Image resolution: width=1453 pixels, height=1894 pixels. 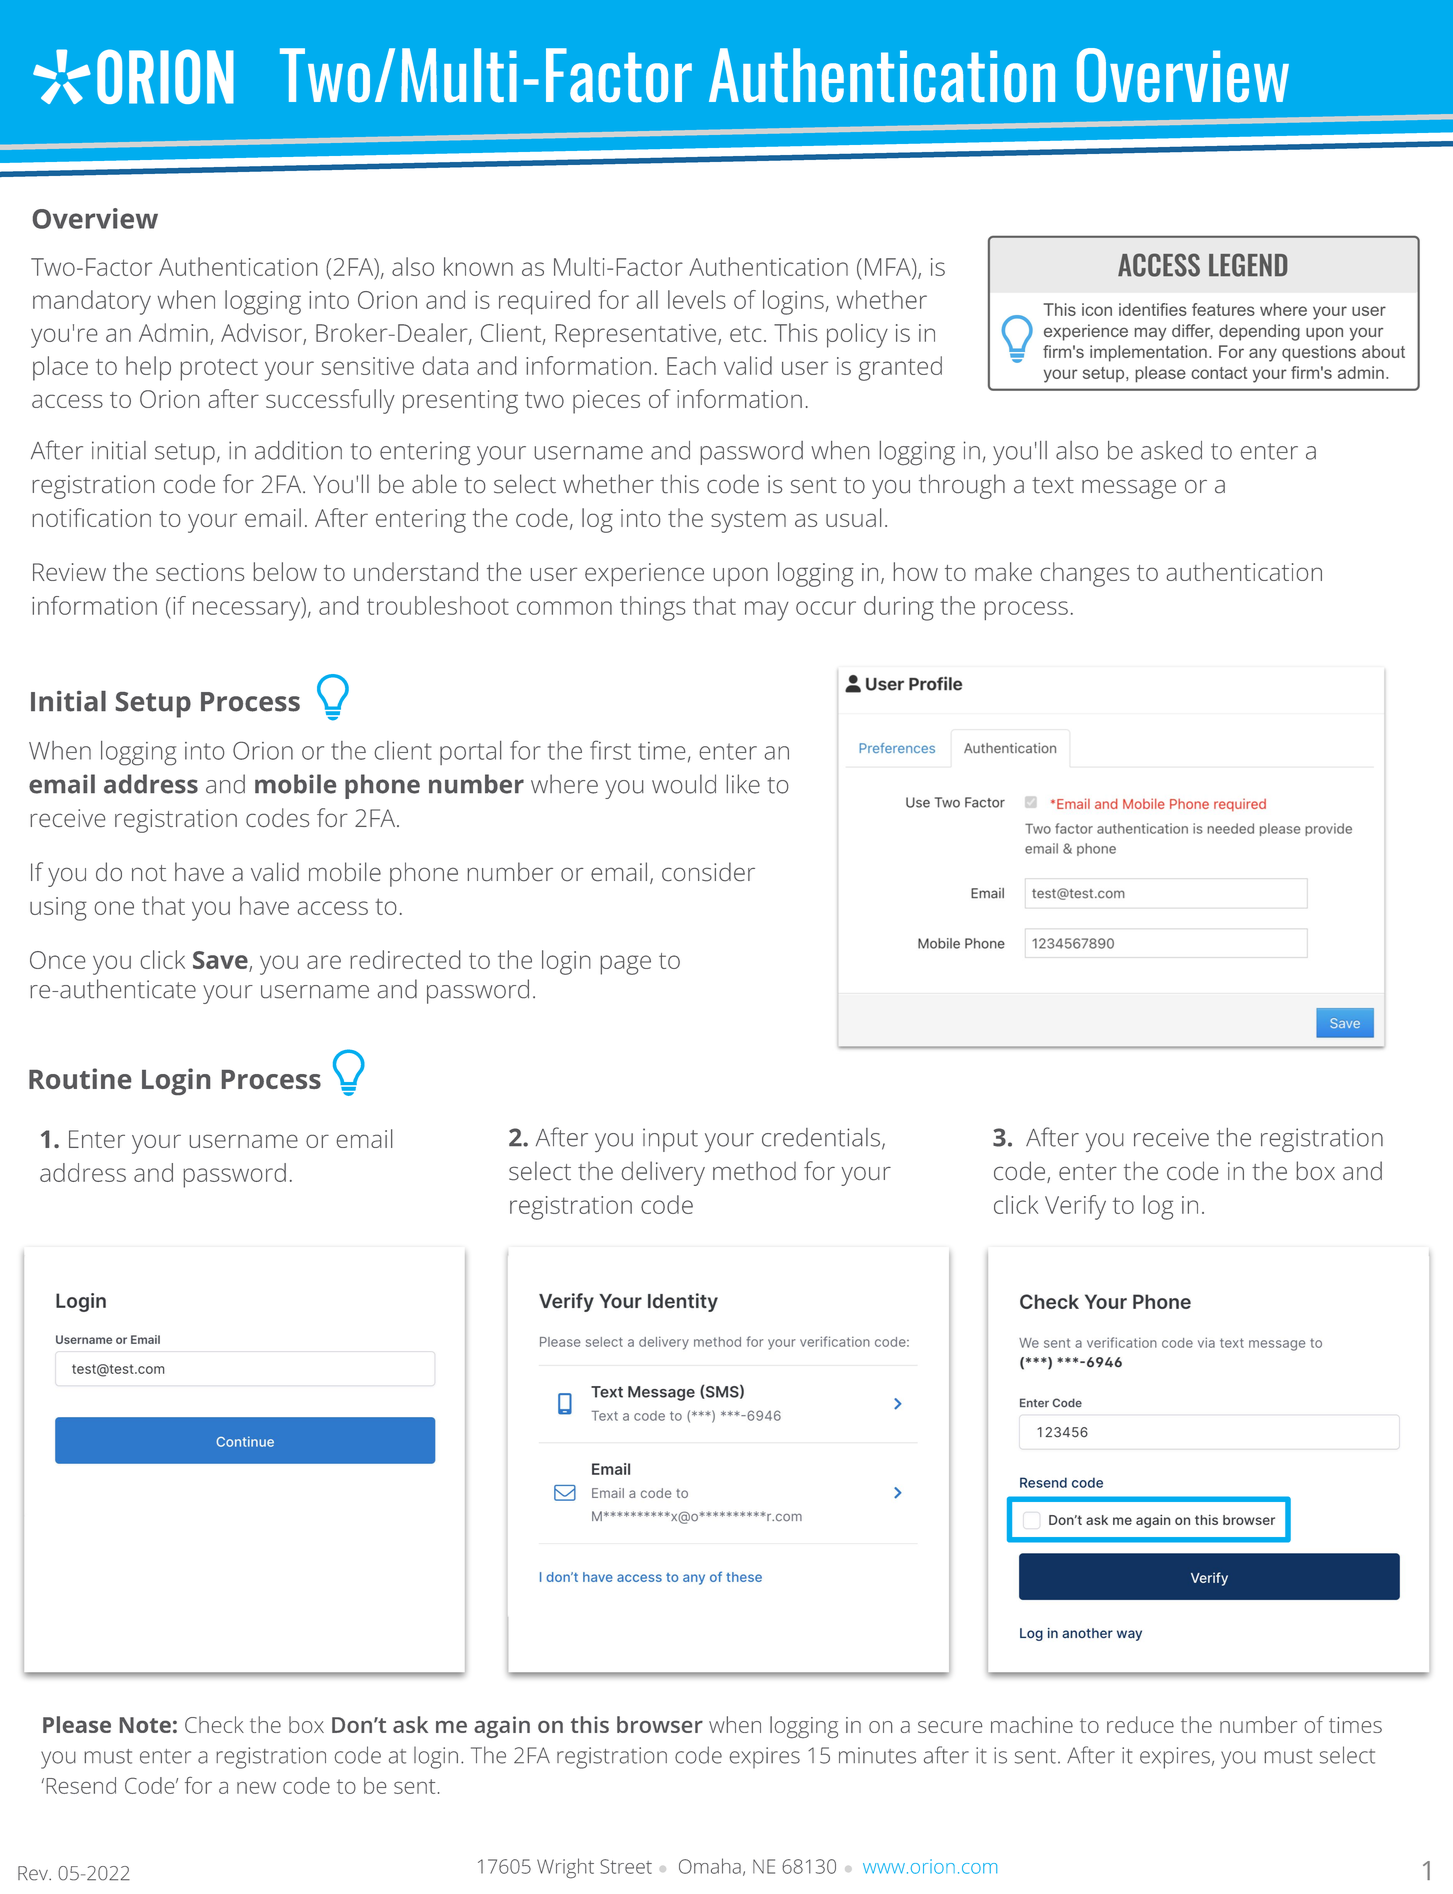 What do you see at coordinates (1075, 1207) in the page?
I see `Verify` at bounding box center [1075, 1207].
